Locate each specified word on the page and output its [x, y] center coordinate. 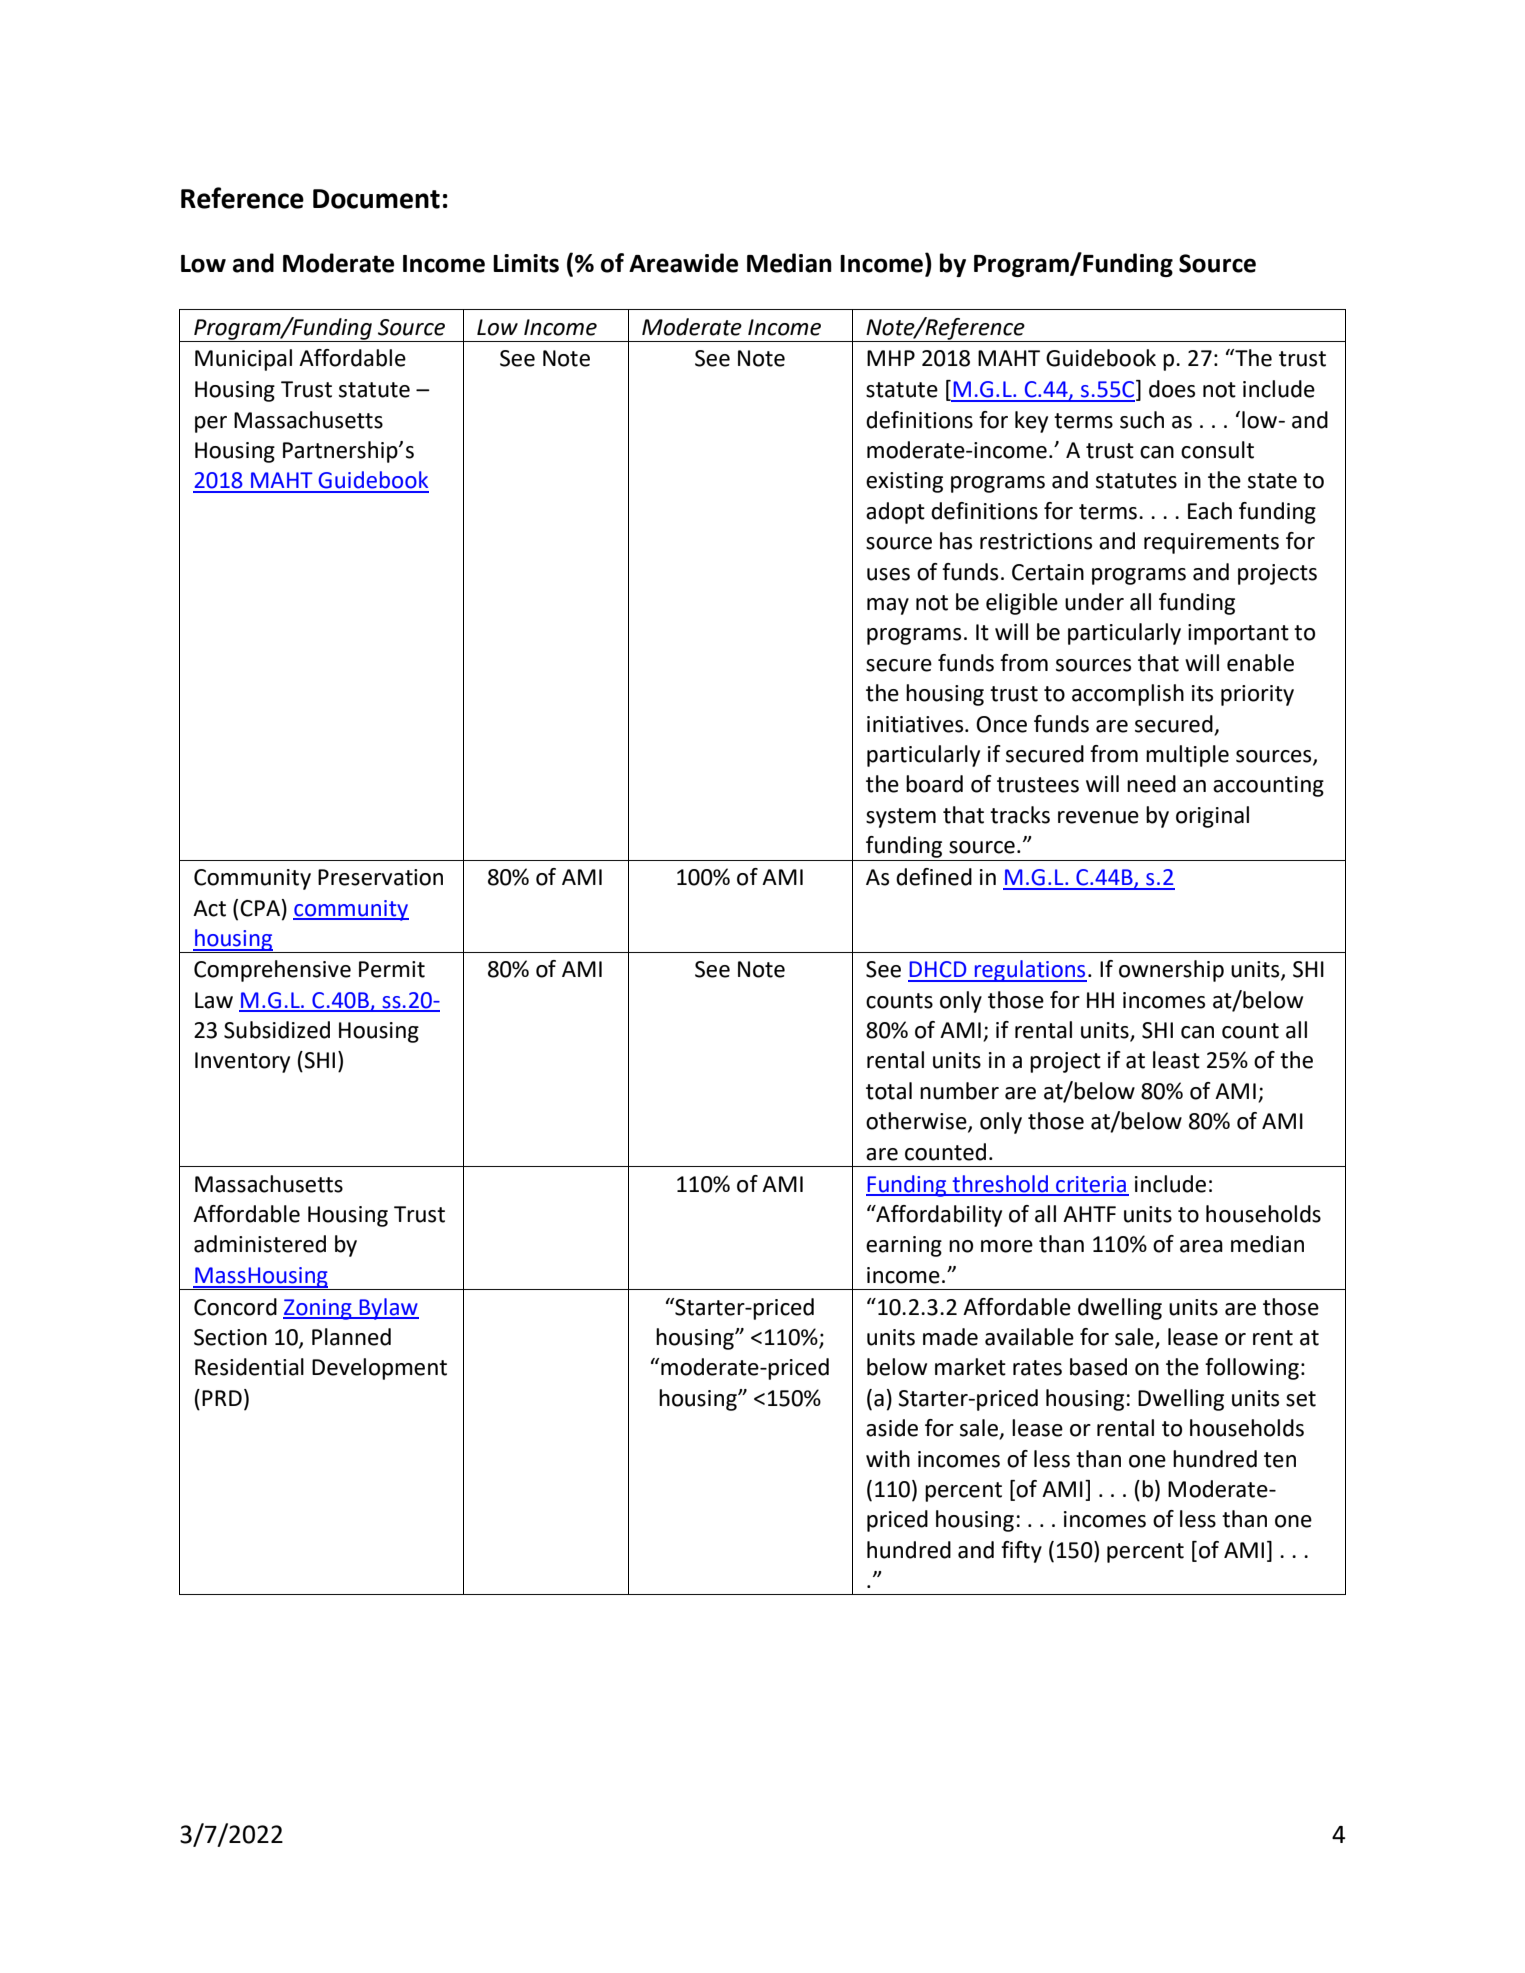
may [888, 606]
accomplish [1128, 695]
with [888, 1459]
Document [376, 199]
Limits [526, 263]
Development [379, 1369]
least [1176, 1060]
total [889, 1091]
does [1172, 389]
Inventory [242, 1062]
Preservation [380, 877]
